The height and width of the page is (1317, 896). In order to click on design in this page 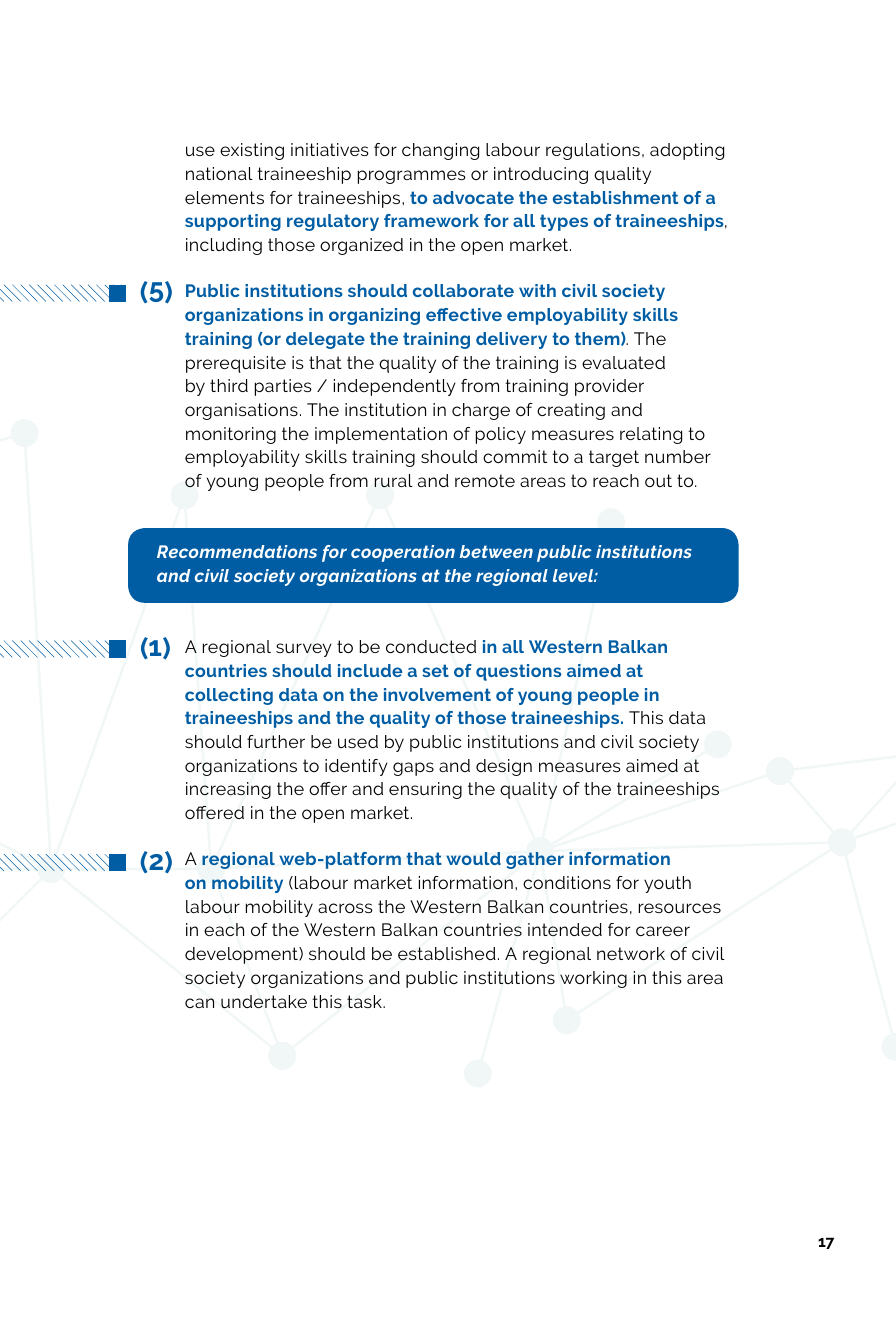, I will do `click(504, 767)`.
